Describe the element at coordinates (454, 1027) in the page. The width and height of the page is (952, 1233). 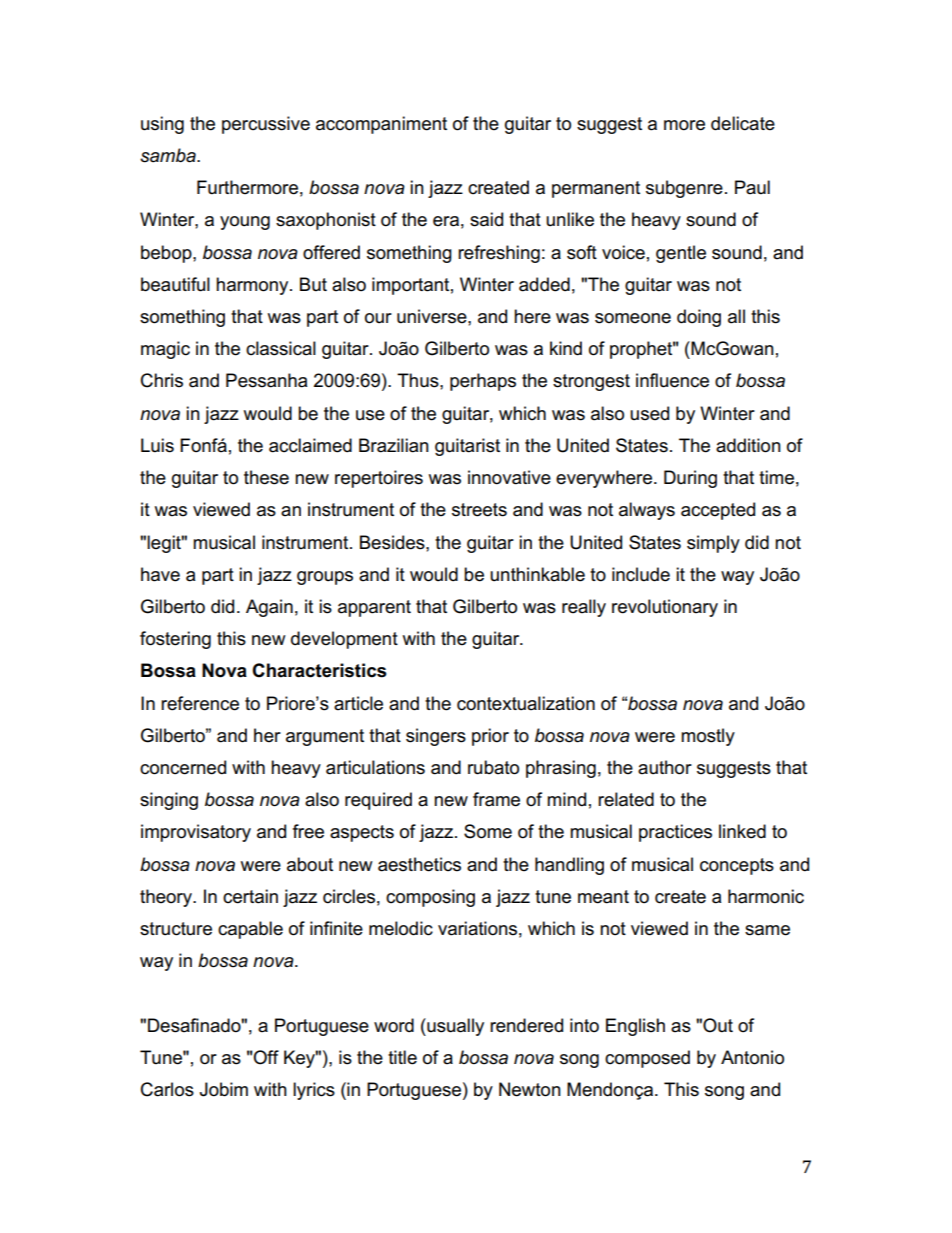
I see `usually` at that location.
